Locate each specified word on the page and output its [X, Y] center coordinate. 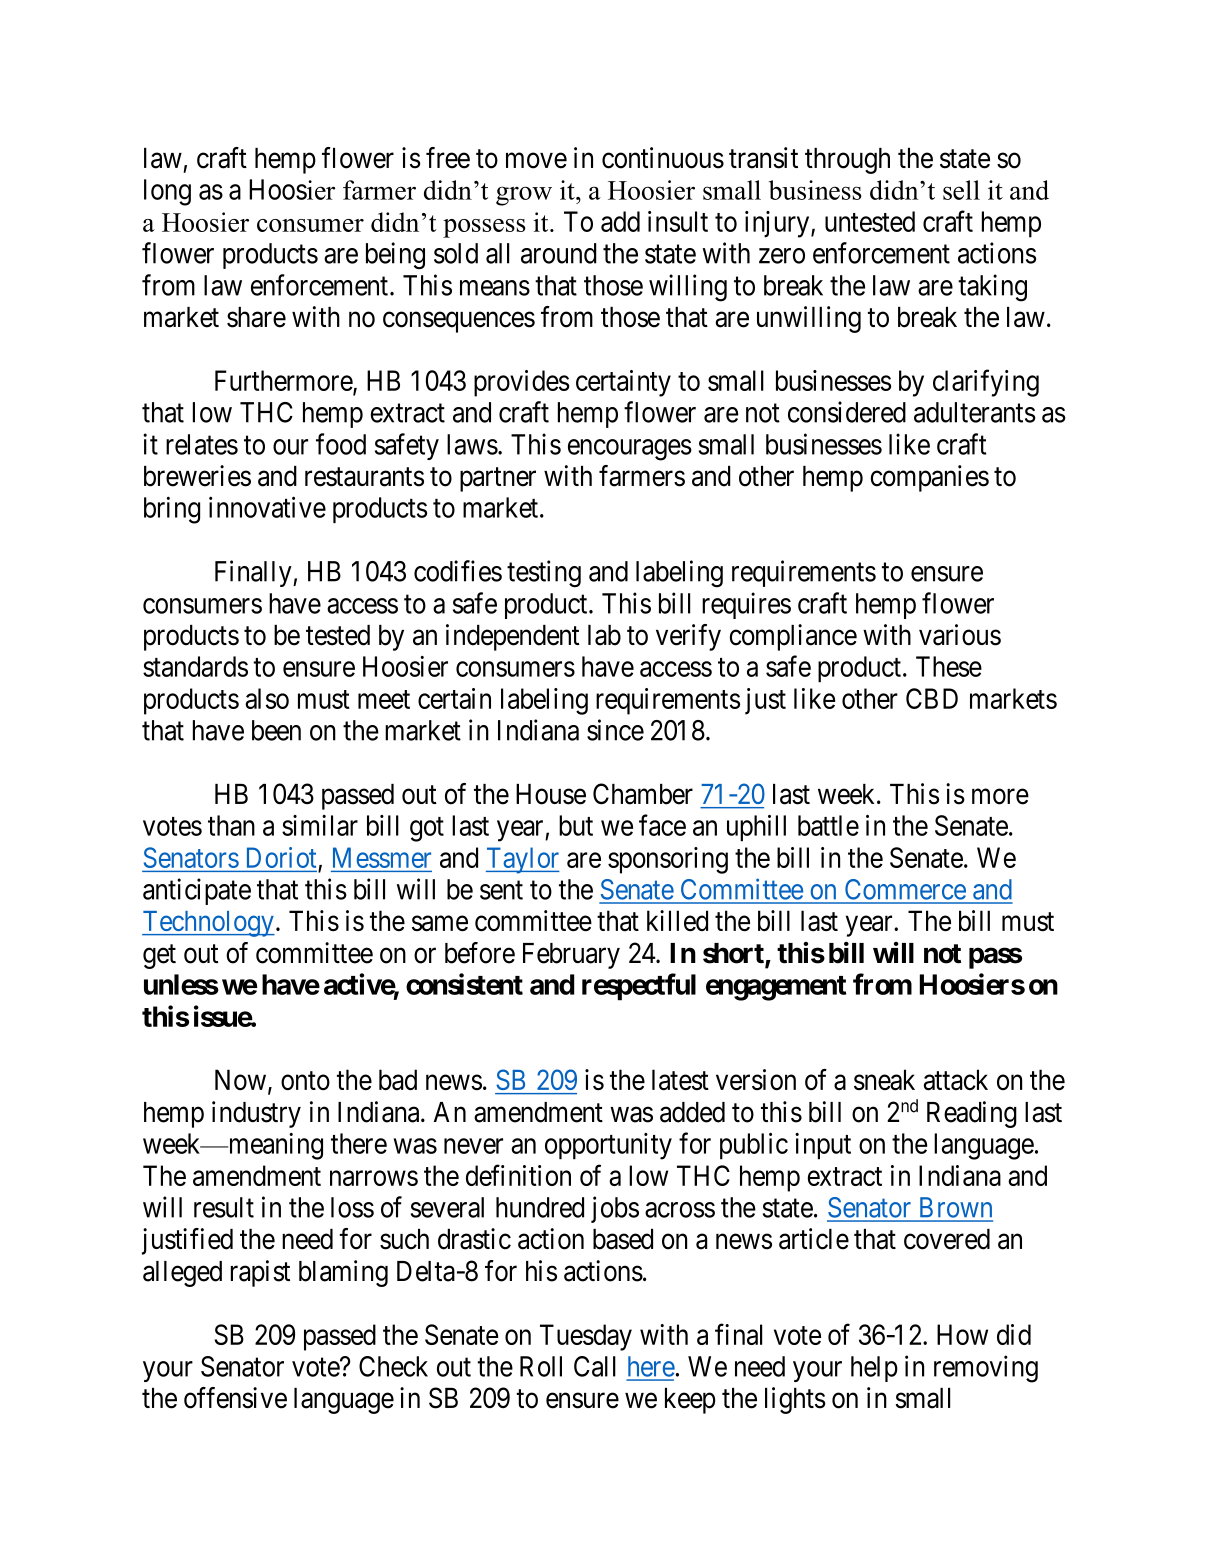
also [267, 698]
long [167, 192]
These [949, 666]
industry [256, 1114]
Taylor [523, 860]
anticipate [197, 891]
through [847, 161]
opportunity [608, 1146]
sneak [884, 1080]
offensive [235, 1398]
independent [512, 637]
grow [524, 196]
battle [828, 825]
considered [847, 412]
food [341, 444]
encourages [630, 450]
